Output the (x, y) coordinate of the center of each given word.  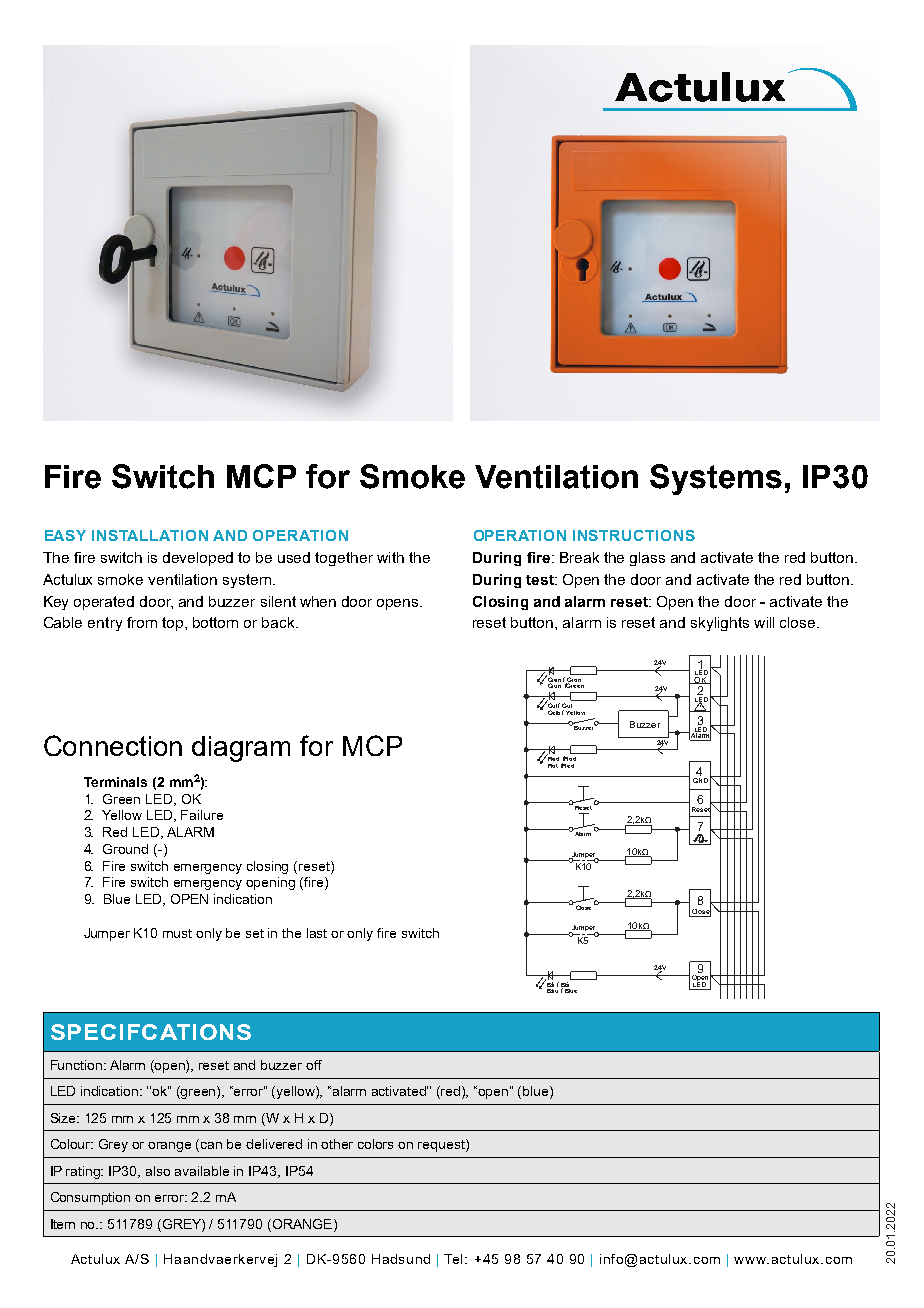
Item (63, 1224)
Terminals (115, 782)
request (442, 1145)
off (314, 1065)
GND (700, 780)
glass (647, 559)
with (390, 557)
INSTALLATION (150, 535)
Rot (553, 766)
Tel (455, 1259)
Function (78, 1065)
